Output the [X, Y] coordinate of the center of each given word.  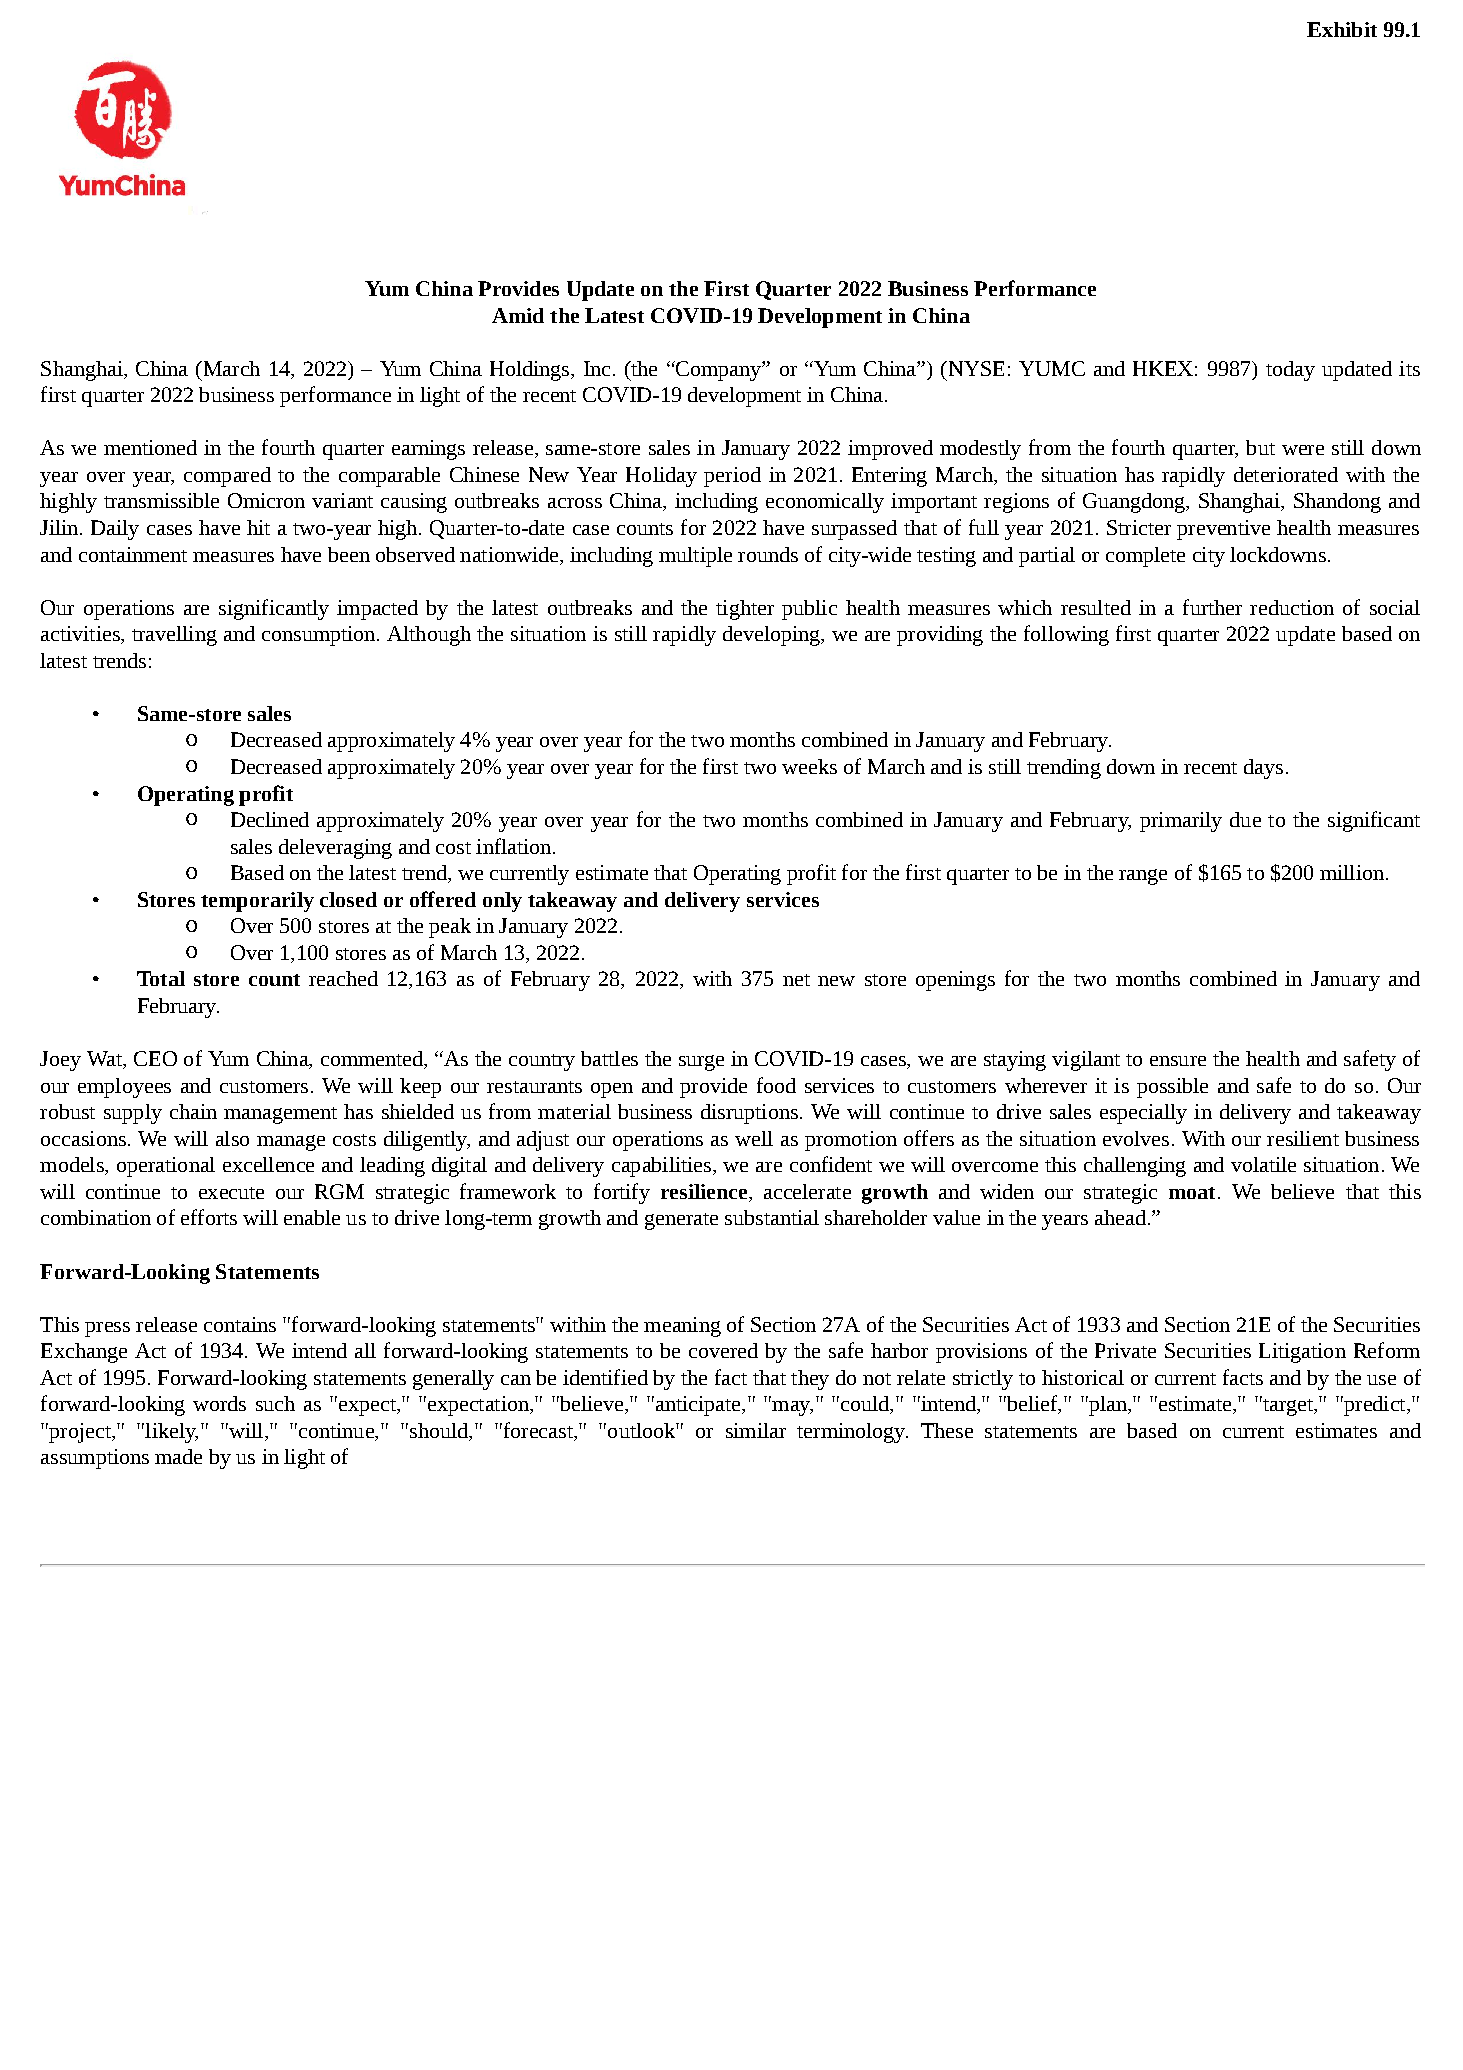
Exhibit [1342, 29]
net [796, 980]
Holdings [531, 371]
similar [756, 1430]
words [219, 1403]
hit [258, 527]
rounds [768, 554]
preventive [1223, 530]
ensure [1178, 1061]
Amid [518, 315]
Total [161, 978]
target [1288, 1406]
